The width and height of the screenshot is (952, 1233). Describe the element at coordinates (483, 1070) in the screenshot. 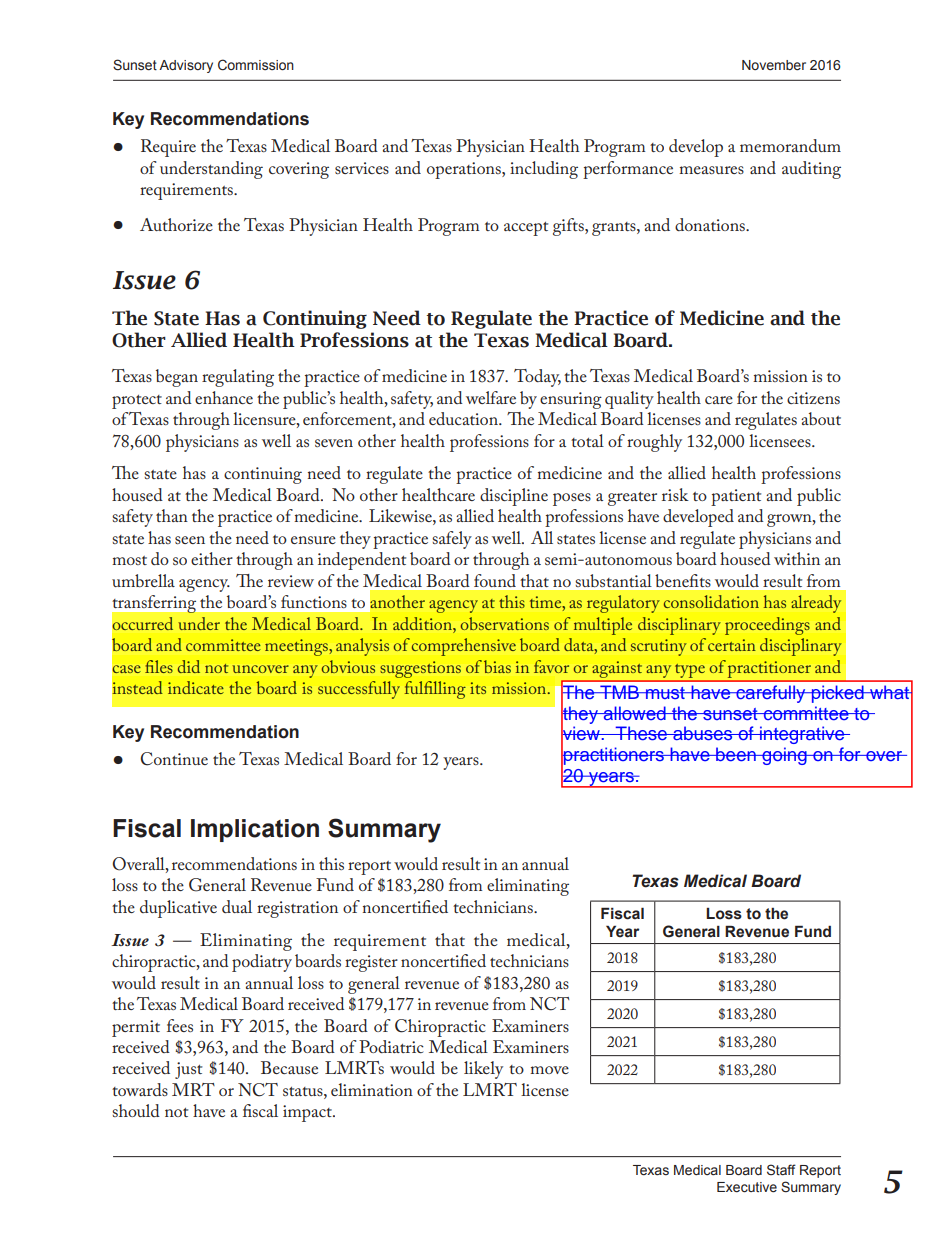

I see `likely` at that location.
